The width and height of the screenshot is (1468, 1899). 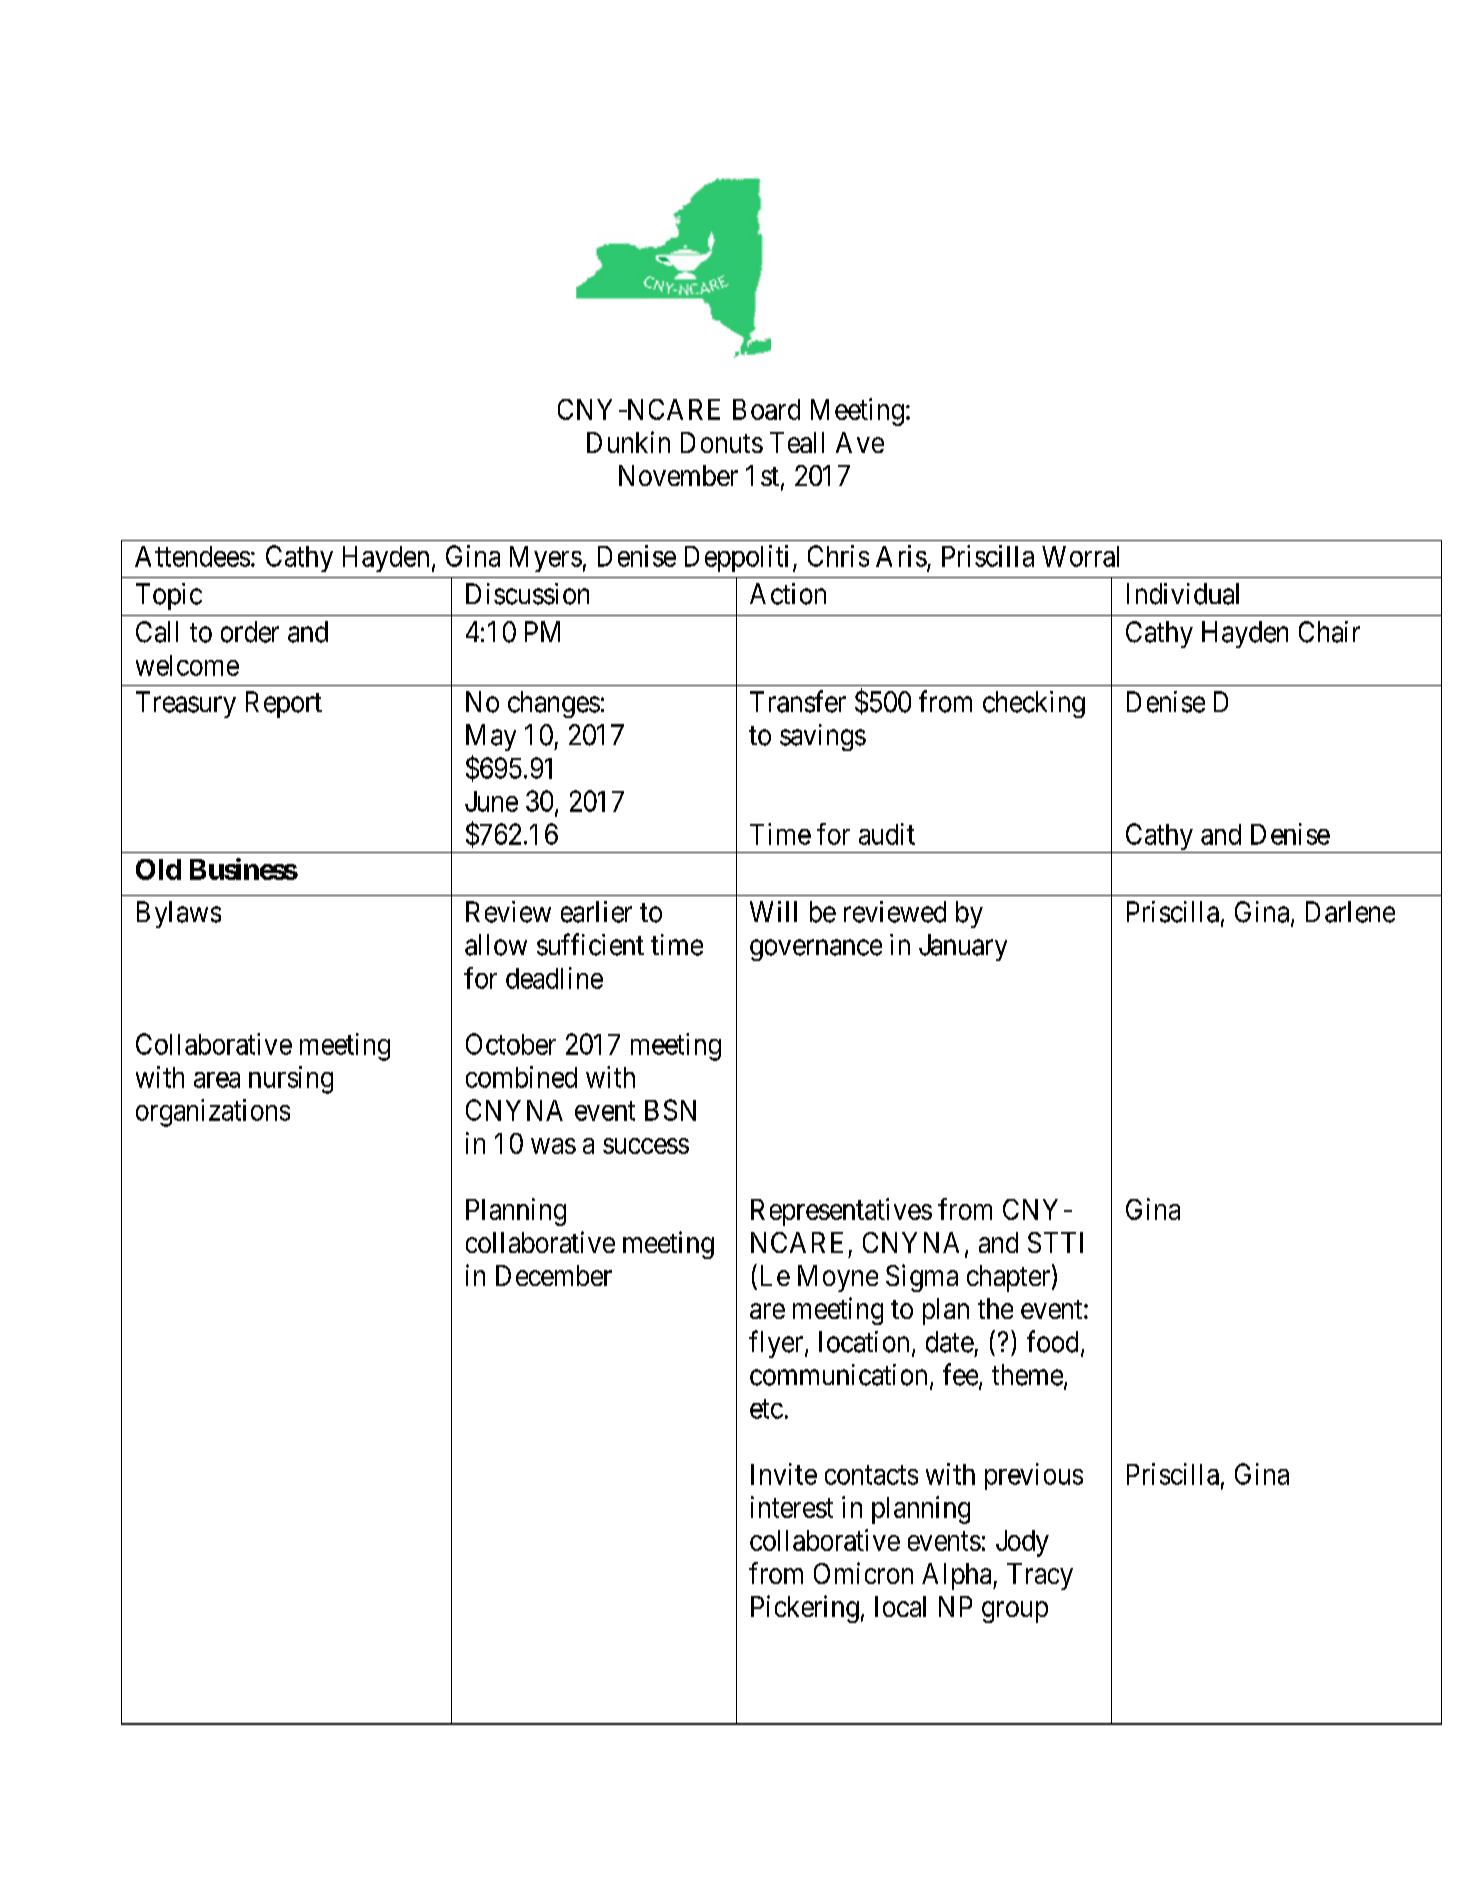 What do you see at coordinates (213, 1113) in the screenshot?
I see `organizations` at bounding box center [213, 1113].
